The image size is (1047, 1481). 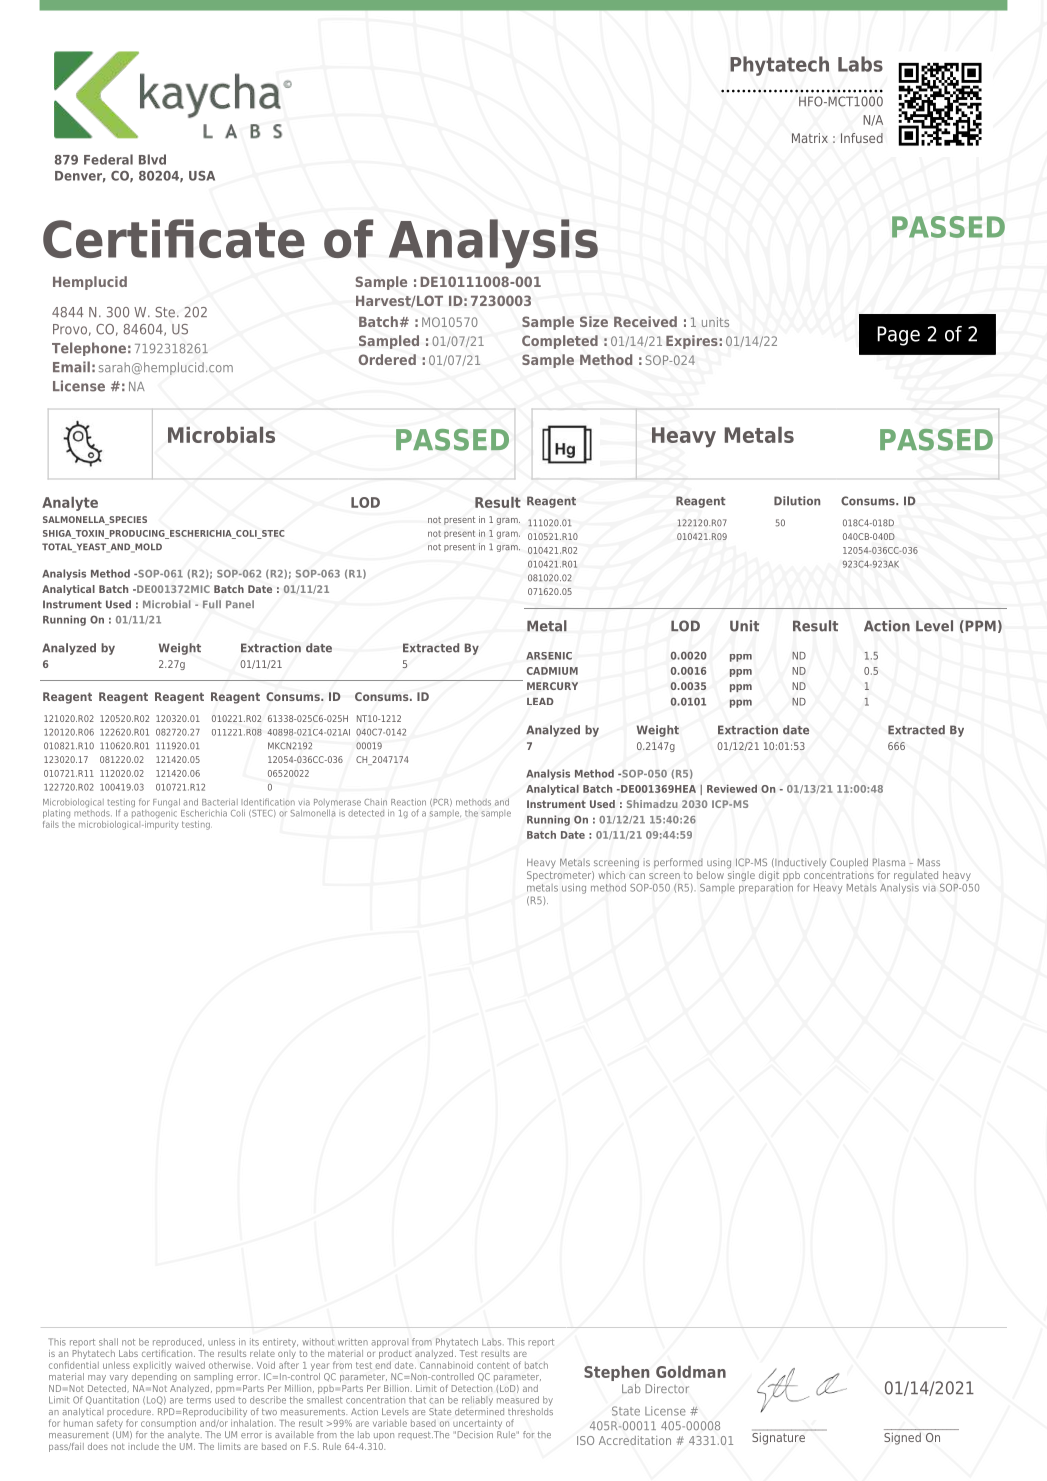 I want to click on Reviewed, so click(x=732, y=788).
